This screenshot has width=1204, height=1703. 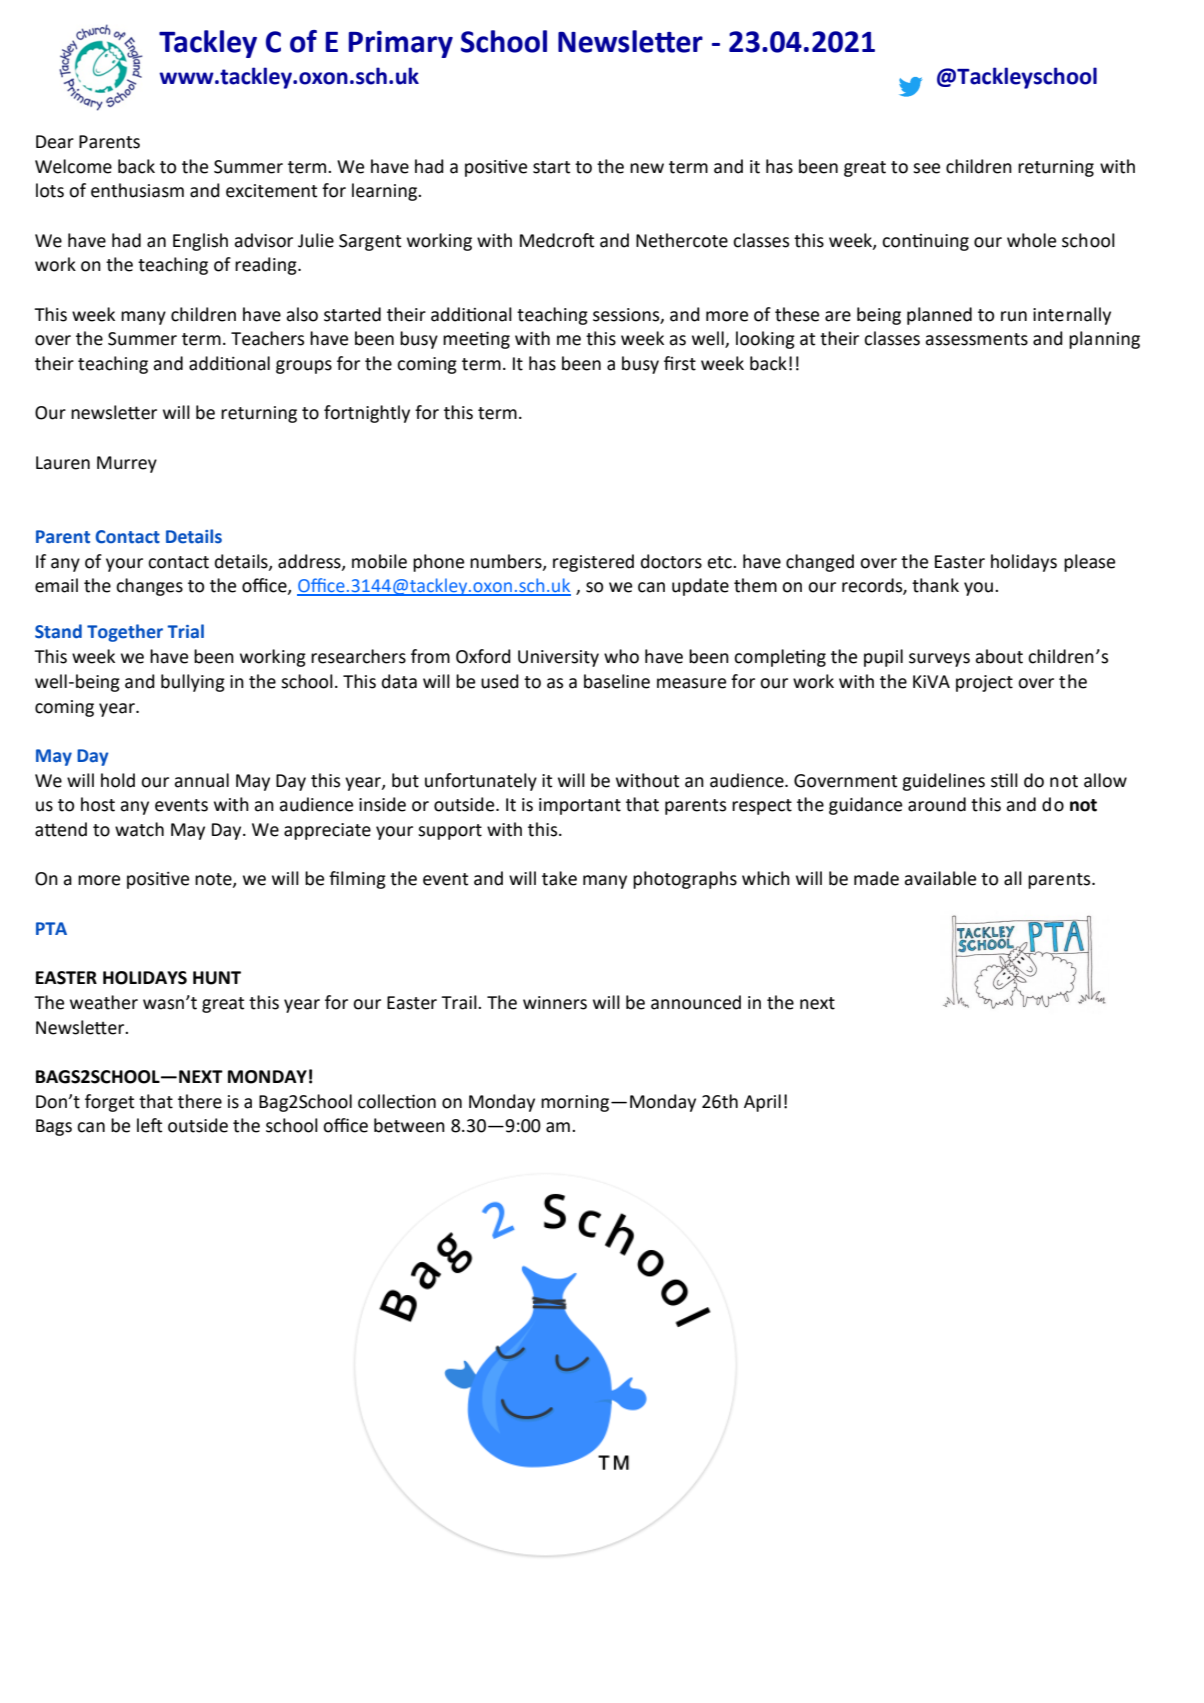 What do you see at coordinates (555, 1003) in the screenshot?
I see `winners` at bounding box center [555, 1003].
